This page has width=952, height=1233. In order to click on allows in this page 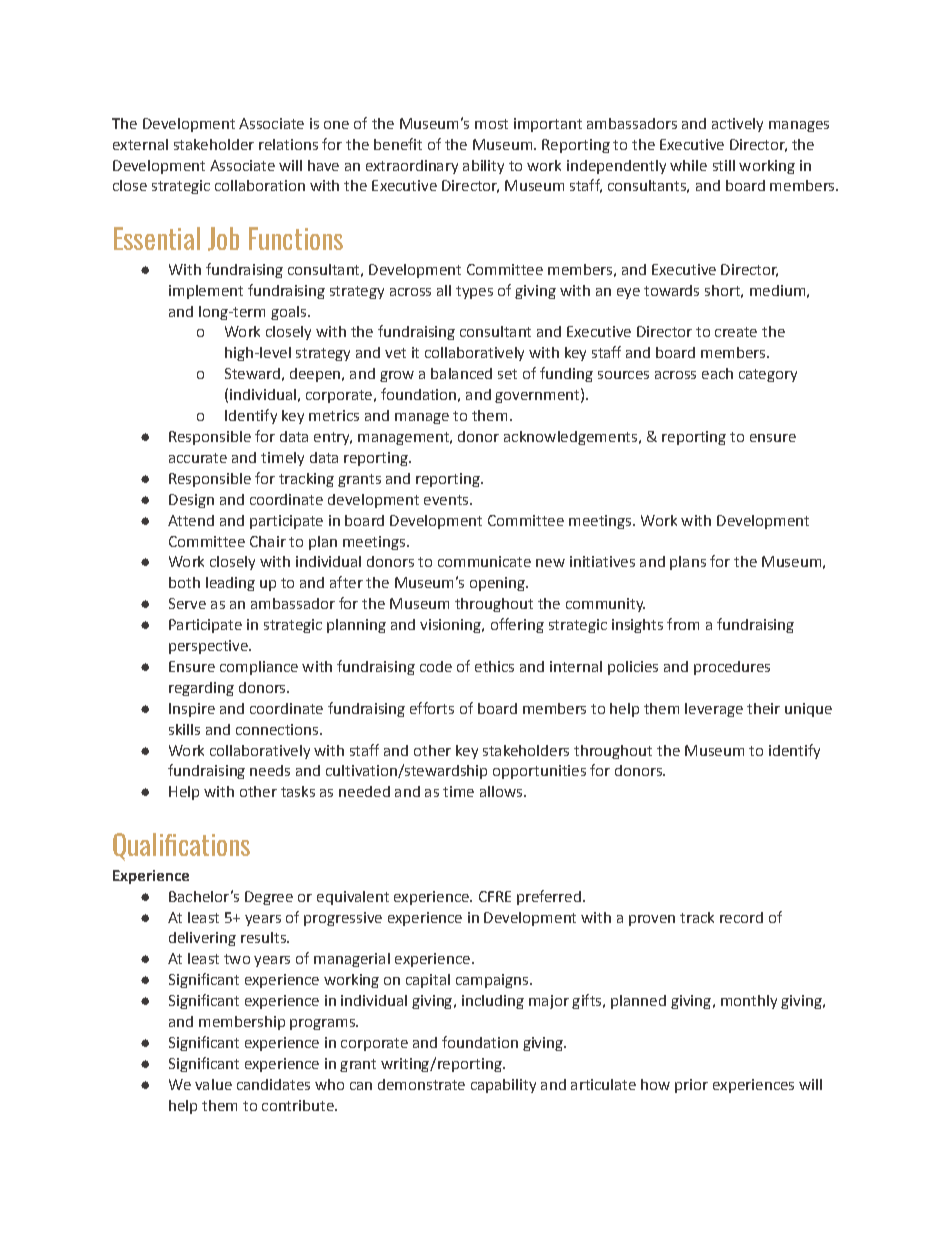, I will do `click(501, 791)`.
